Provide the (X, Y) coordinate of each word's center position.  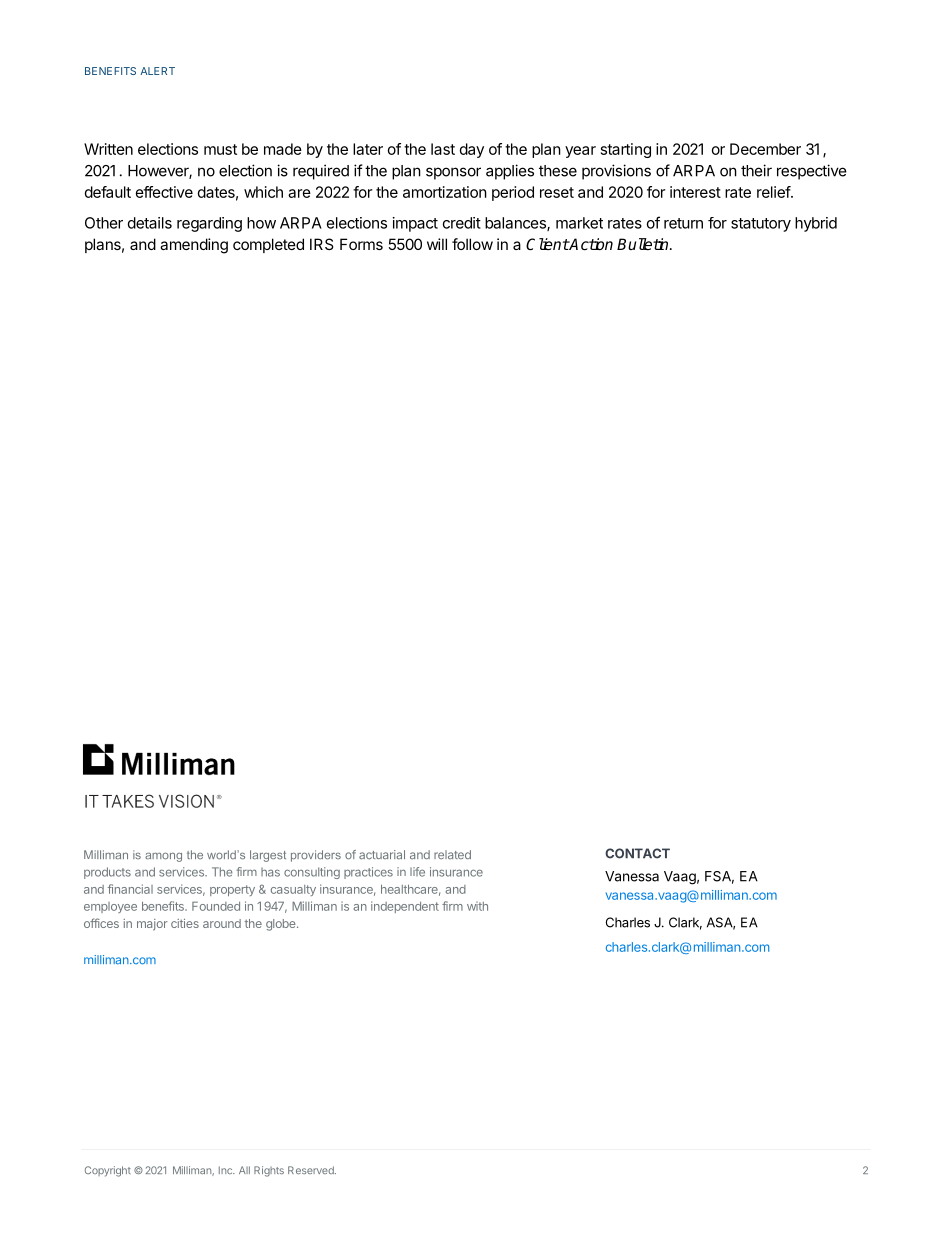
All (244, 1170)
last (443, 149)
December (765, 149)
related (452, 854)
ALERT (157, 71)
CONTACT (637, 853)
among (163, 857)
